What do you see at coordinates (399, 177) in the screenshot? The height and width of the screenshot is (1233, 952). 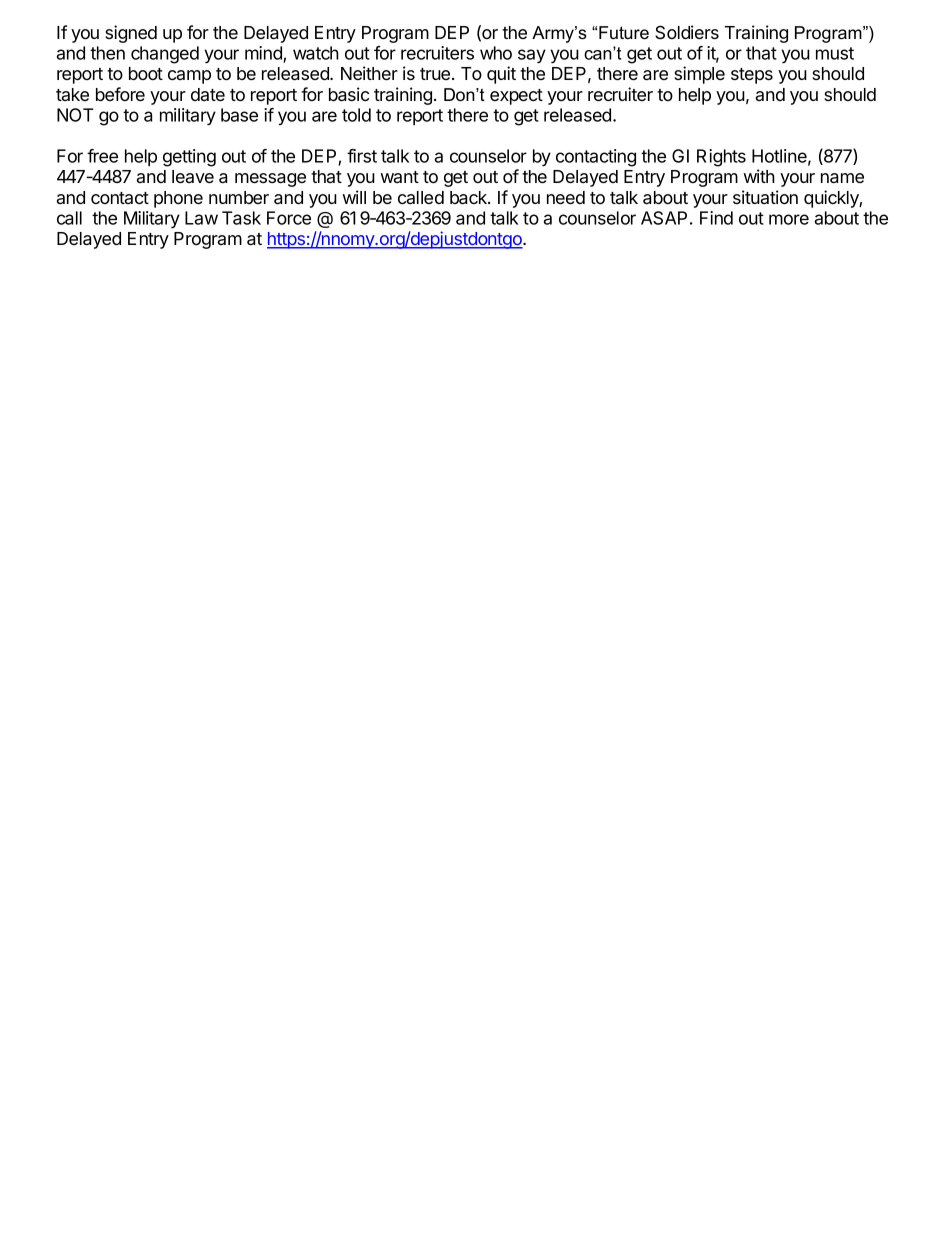 I see `want` at bounding box center [399, 177].
